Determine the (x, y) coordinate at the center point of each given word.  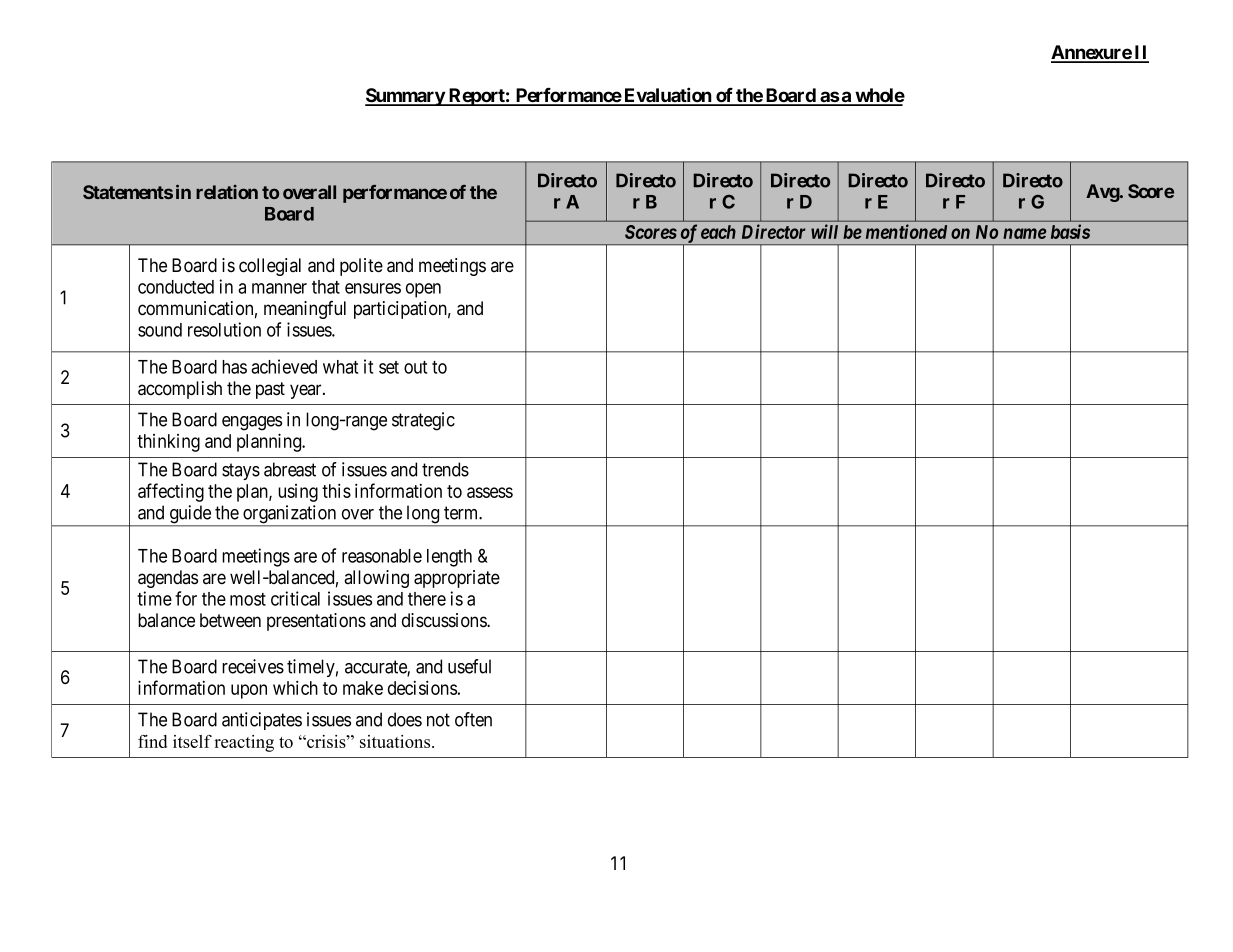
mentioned (906, 231)
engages (252, 423)
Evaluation (667, 96)
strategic (423, 421)
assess (490, 492)
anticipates (262, 721)
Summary (405, 97)
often (473, 719)
